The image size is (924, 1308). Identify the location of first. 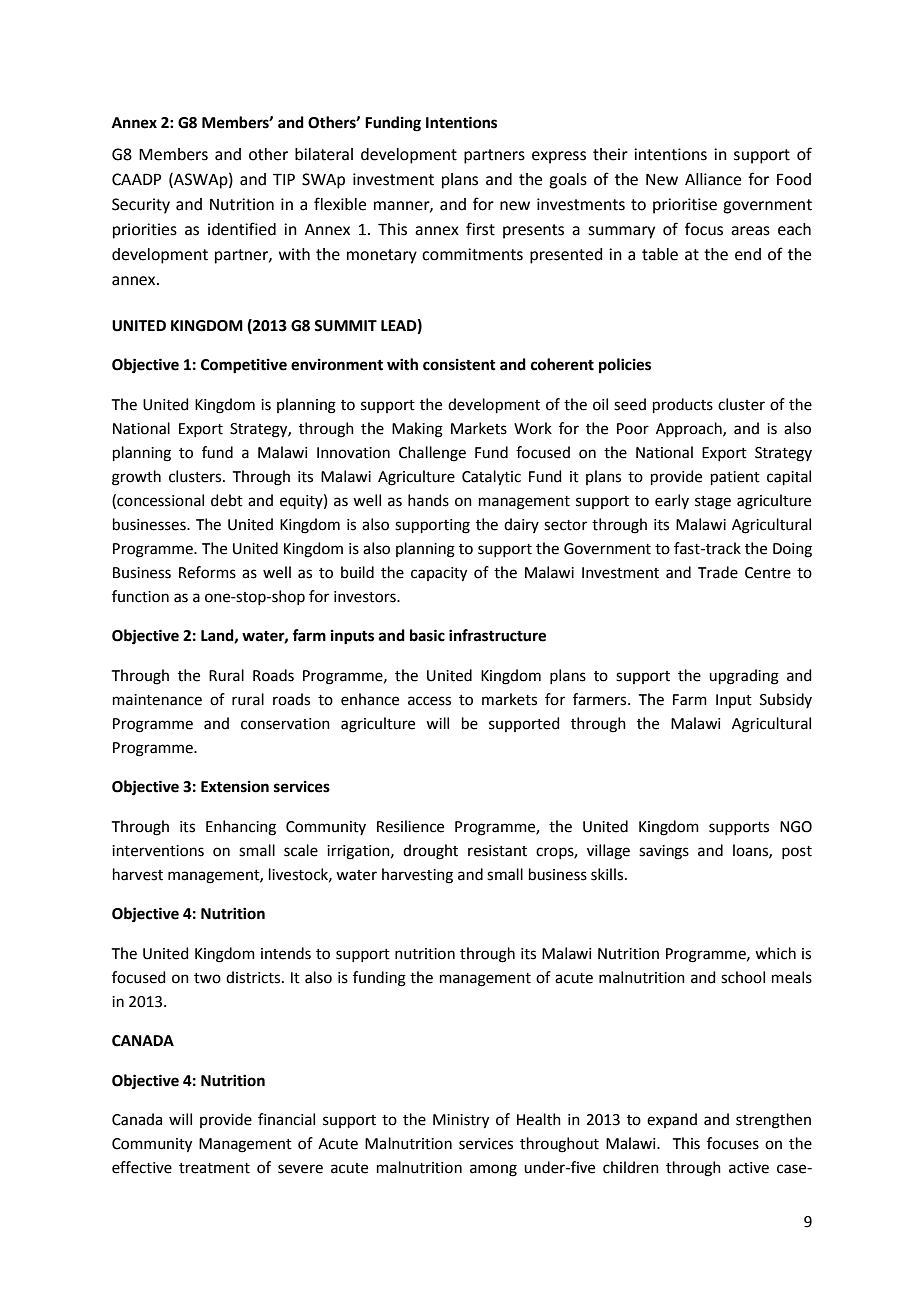
(480, 229).
